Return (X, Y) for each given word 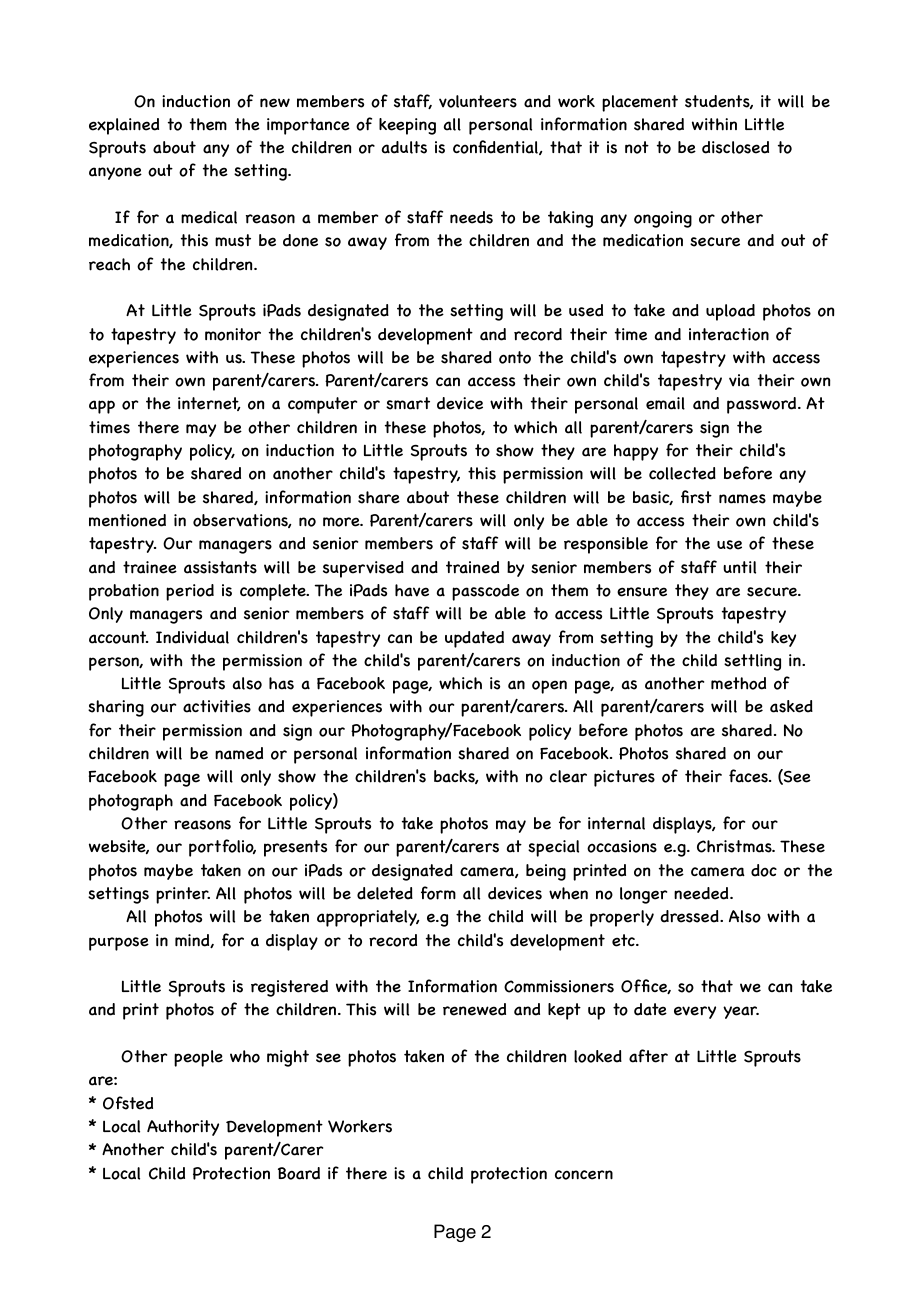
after (648, 1056)
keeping (407, 126)
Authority (183, 1128)
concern (584, 1175)
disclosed (735, 147)
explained (124, 126)
